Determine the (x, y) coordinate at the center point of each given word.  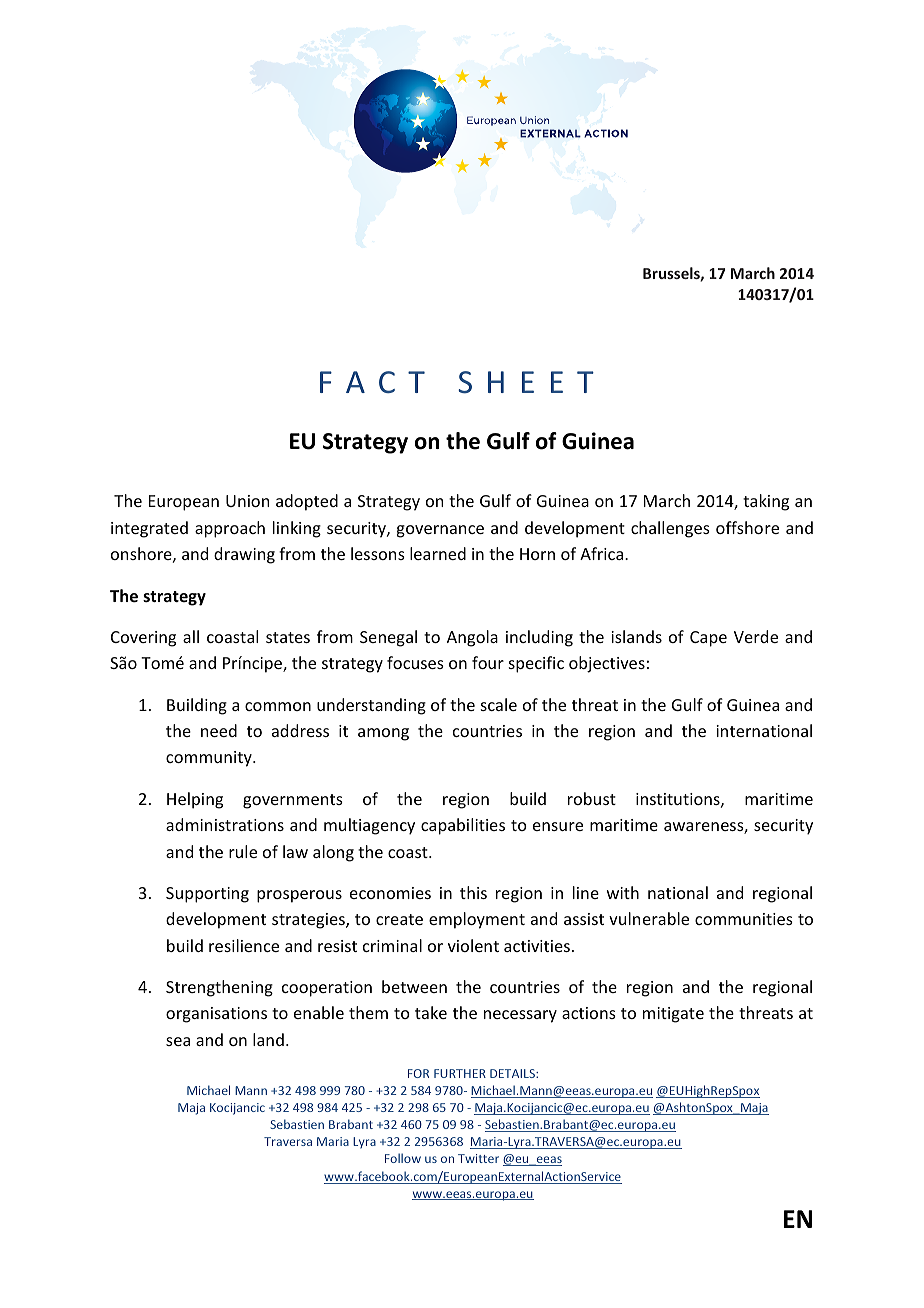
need (219, 730)
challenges (670, 529)
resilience (244, 945)
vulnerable (649, 918)
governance (440, 531)
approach (230, 529)
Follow (403, 1158)
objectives (607, 664)
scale (499, 704)
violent (473, 945)
